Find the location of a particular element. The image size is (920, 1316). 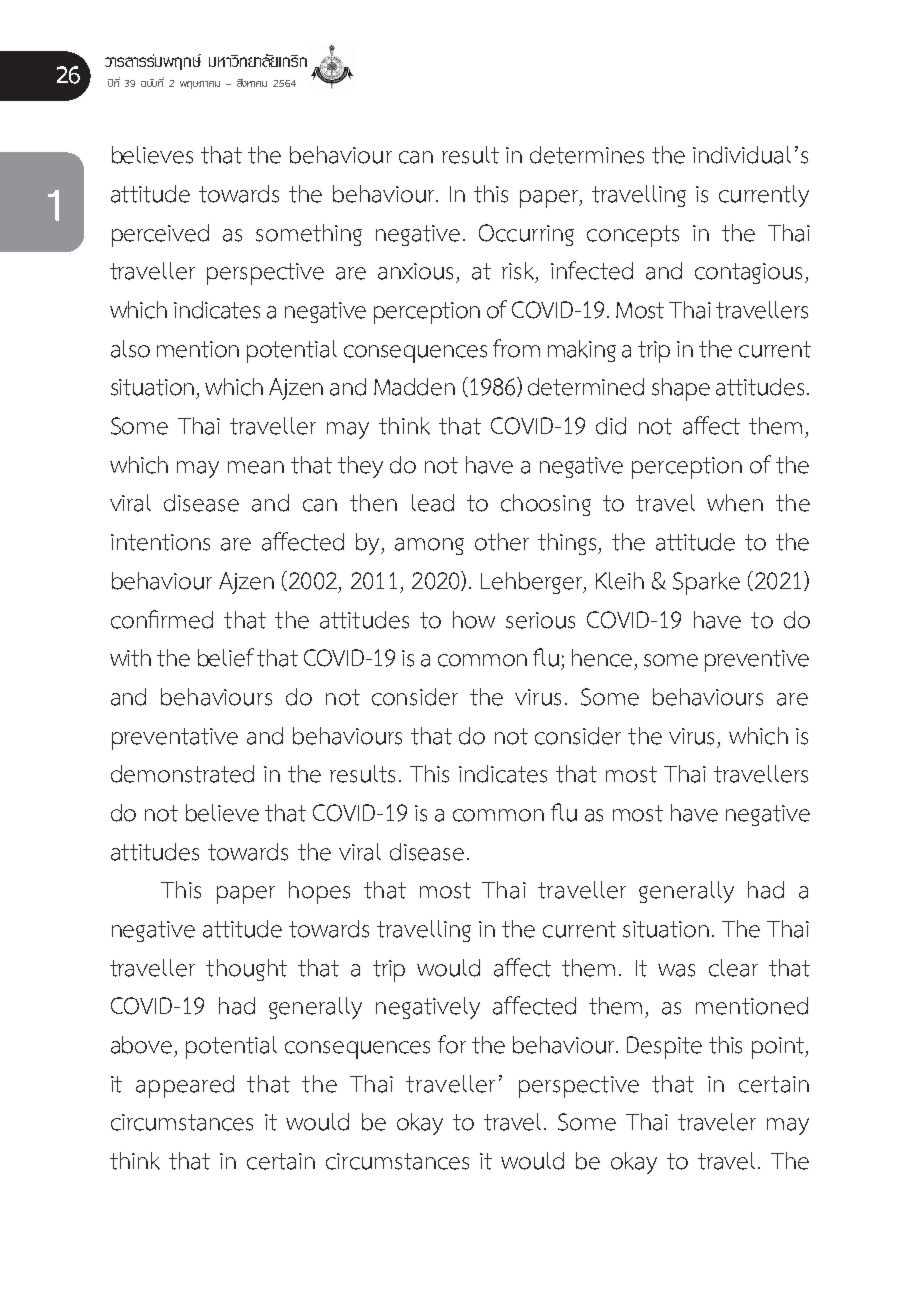

how is located at coordinates (474, 620).
